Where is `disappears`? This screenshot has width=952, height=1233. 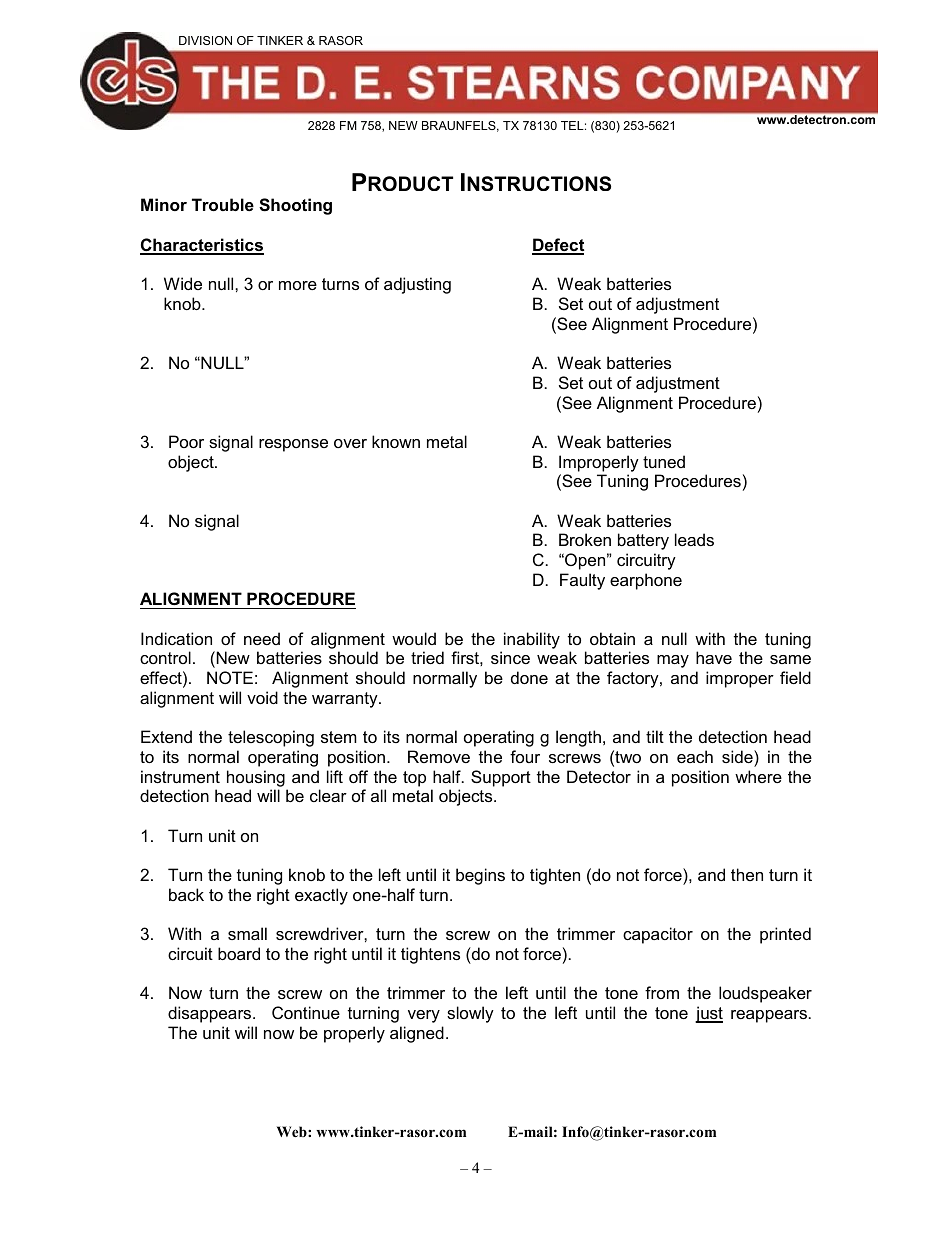
disappears is located at coordinates (211, 1014).
